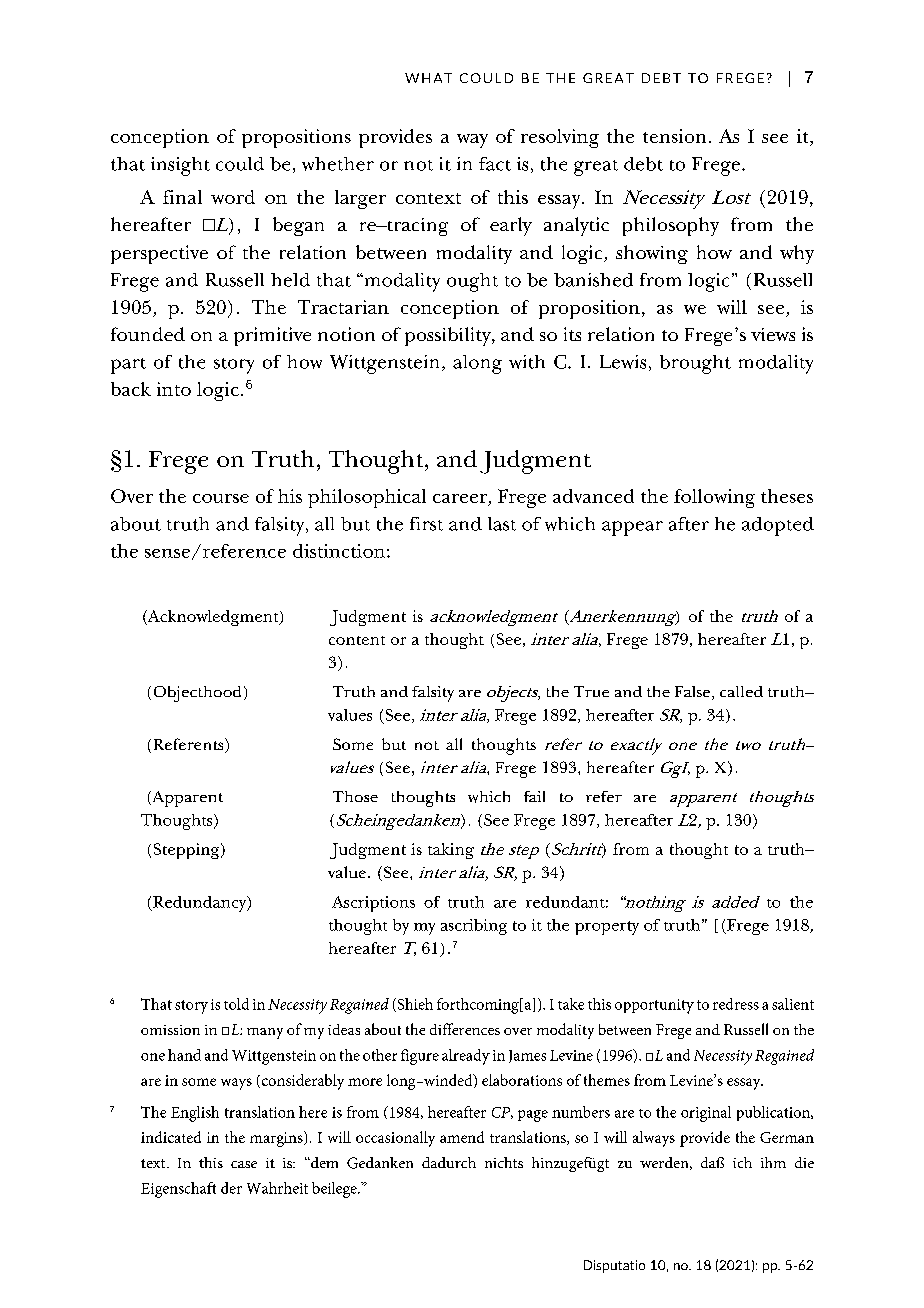  What do you see at coordinates (706, 1114) in the screenshot?
I see `original` at bounding box center [706, 1114].
